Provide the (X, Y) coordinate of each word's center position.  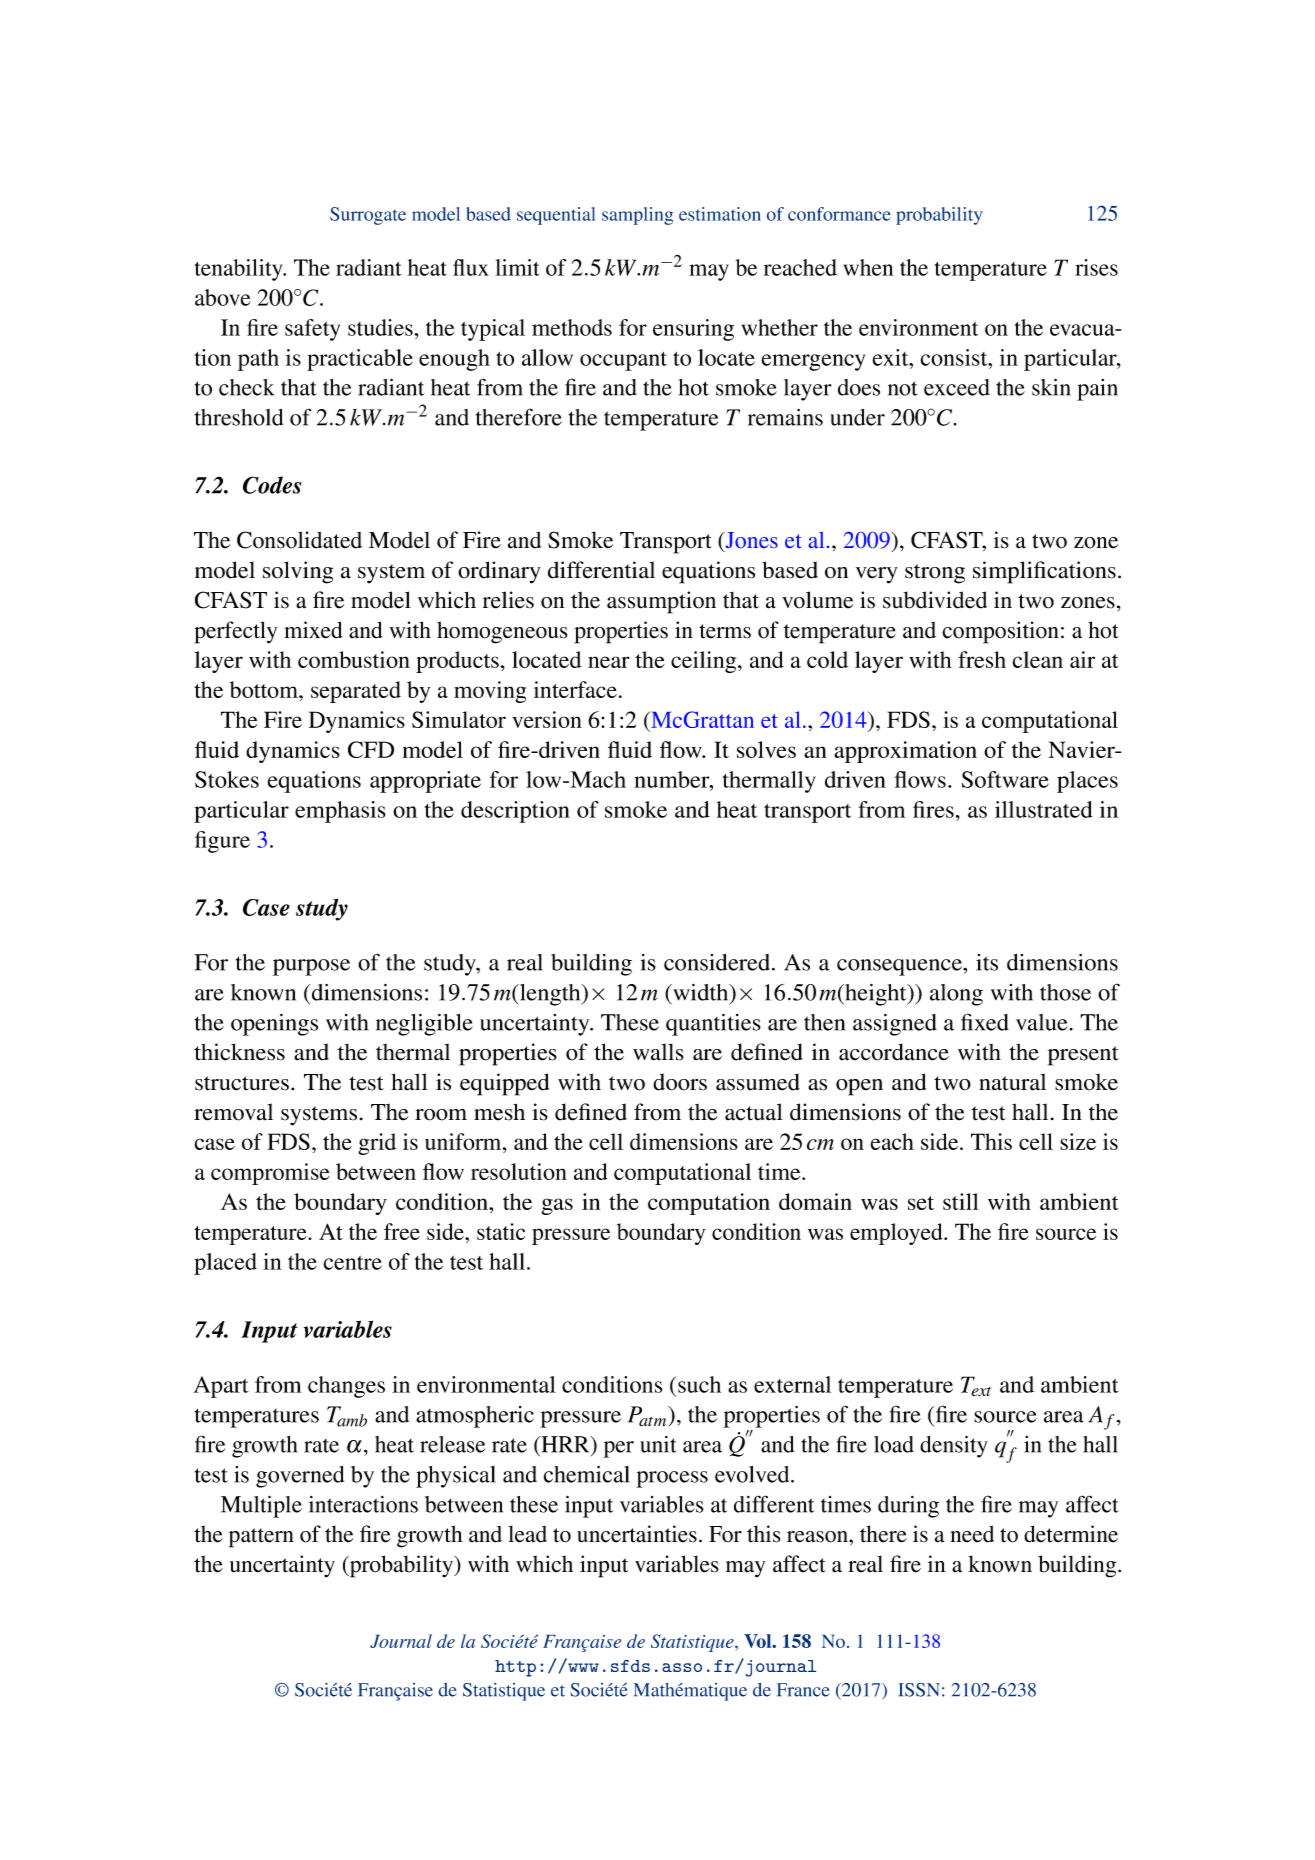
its (987, 962)
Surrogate (368, 216)
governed (300, 1477)
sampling (637, 216)
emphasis (340, 812)
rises (1096, 267)
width (701, 992)
